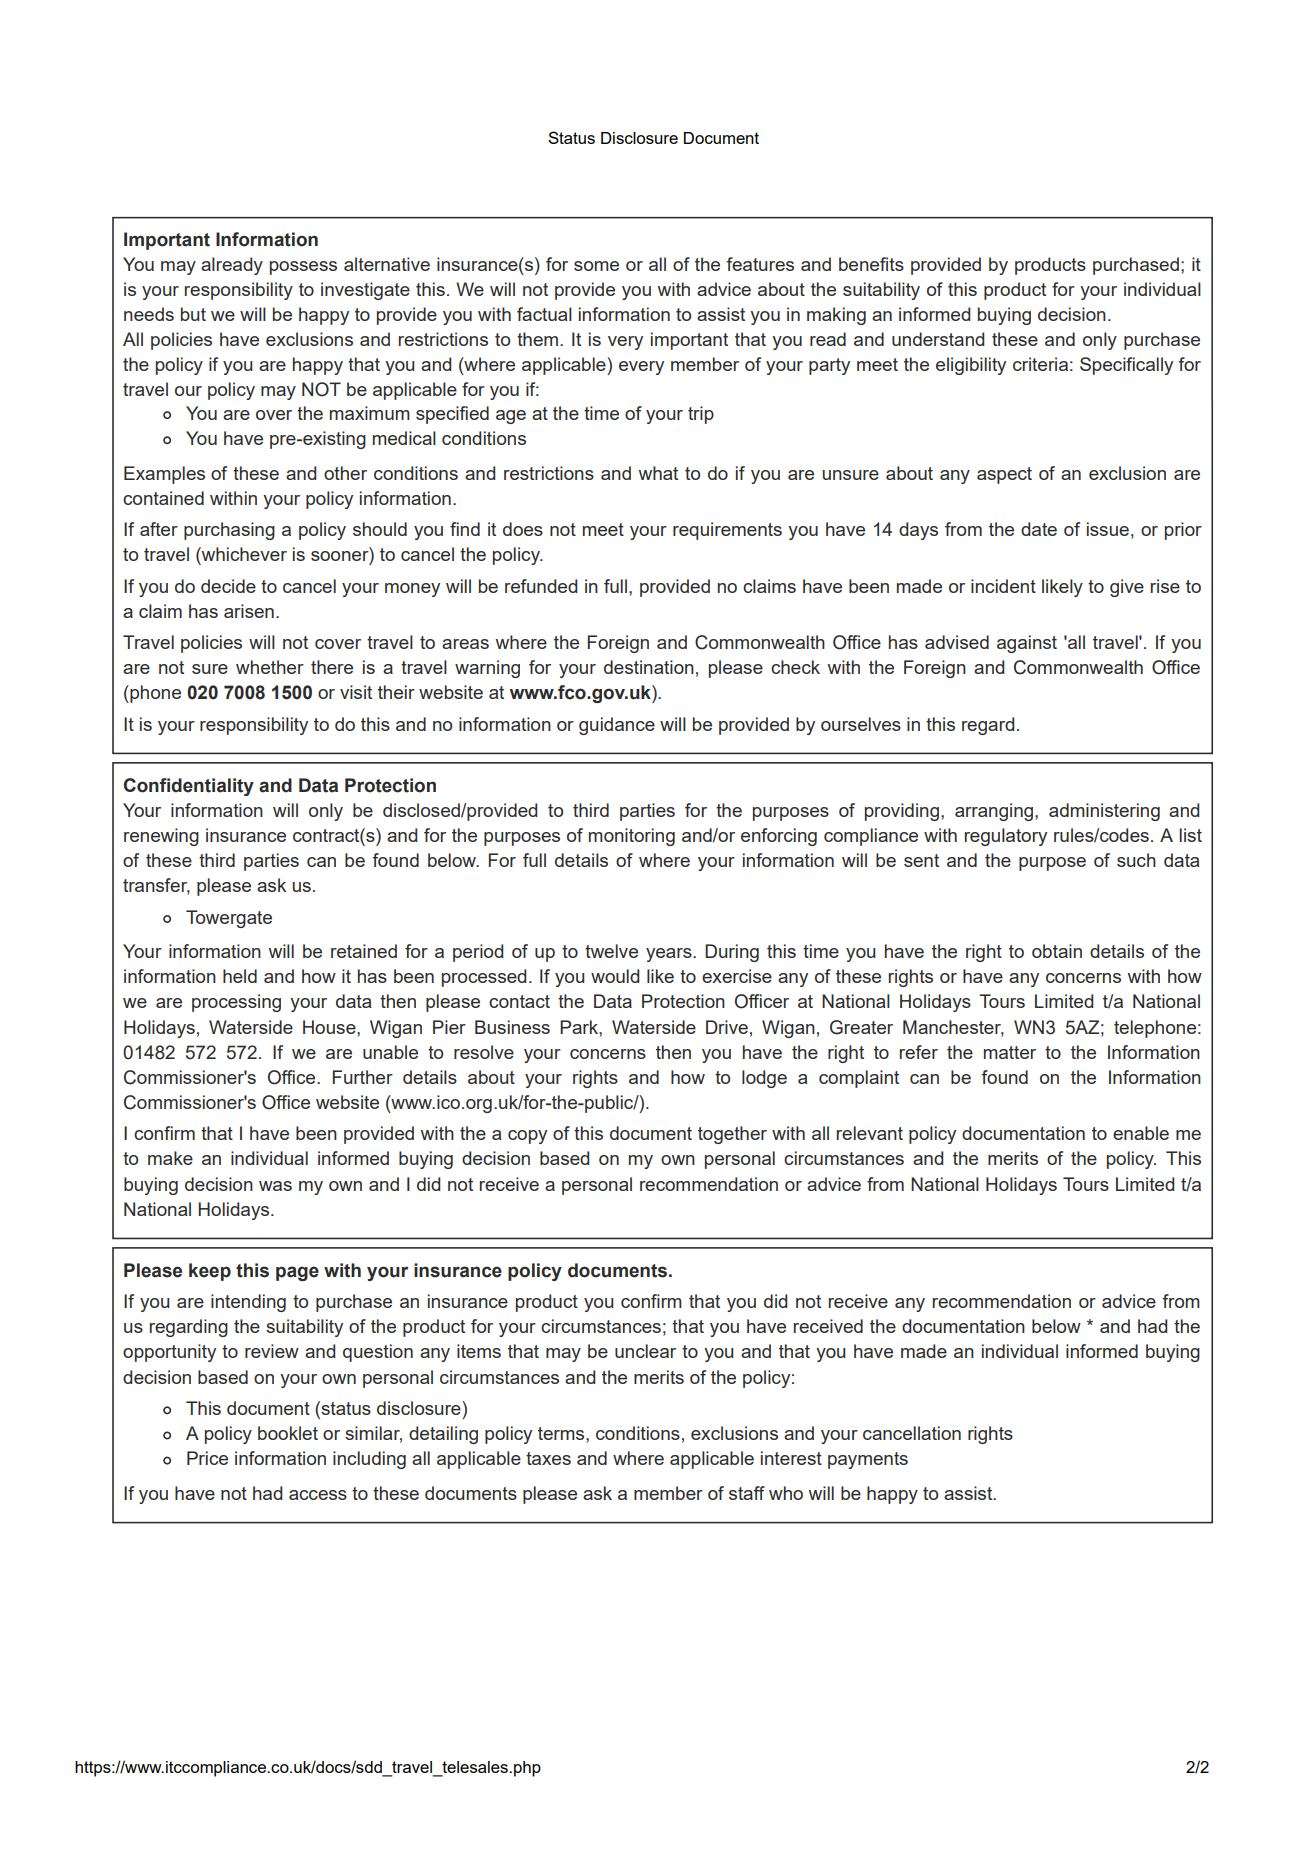 The height and width of the screenshot is (1852, 1310). What do you see at coordinates (387, 264) in the screenshot?
I see `alternative` at bounding box center [387, 264].
